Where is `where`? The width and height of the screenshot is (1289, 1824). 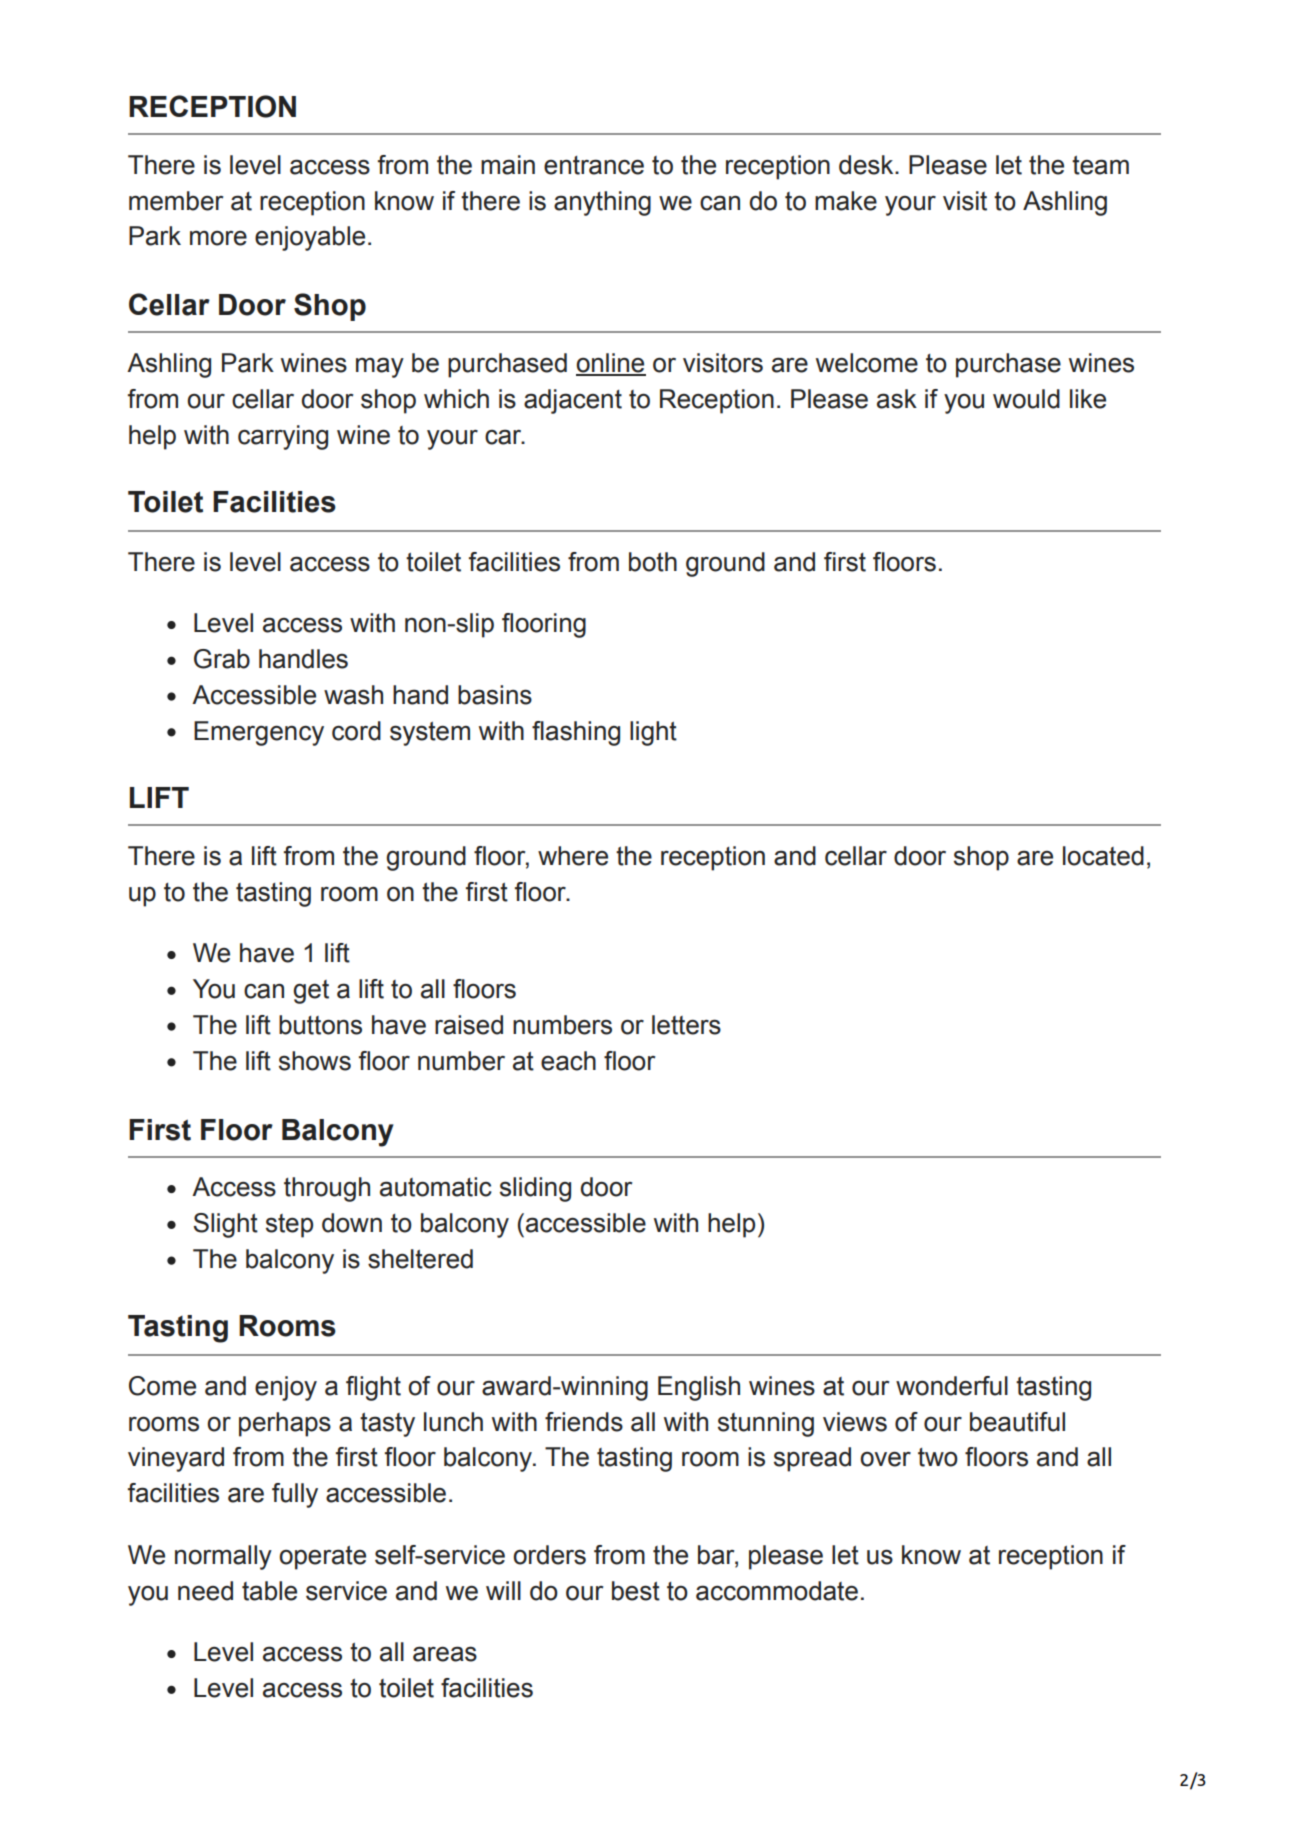
where is located at coordinates (573, 856).
